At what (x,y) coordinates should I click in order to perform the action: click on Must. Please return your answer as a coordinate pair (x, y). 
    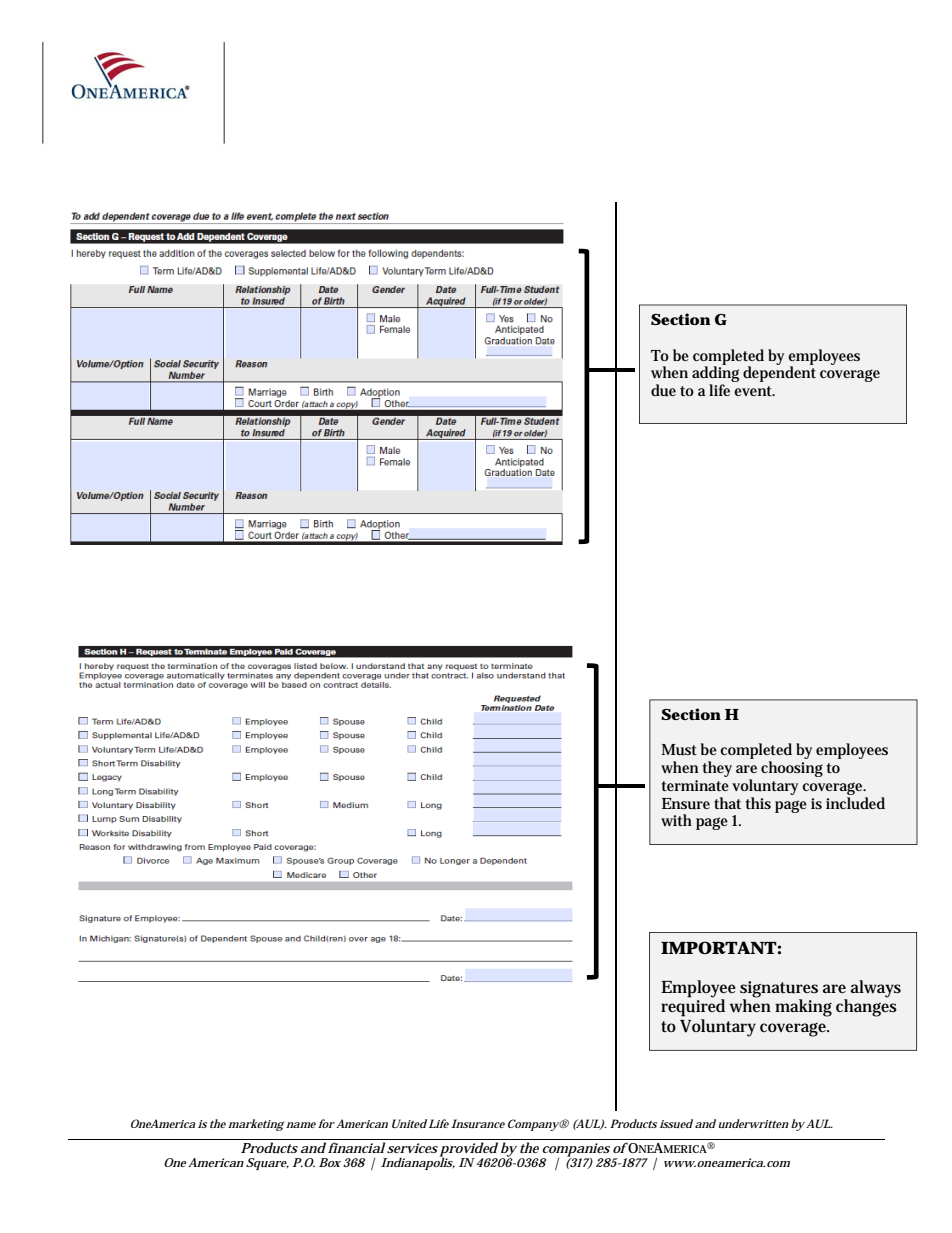
    Looking at the image, I should click on (679, 750).
